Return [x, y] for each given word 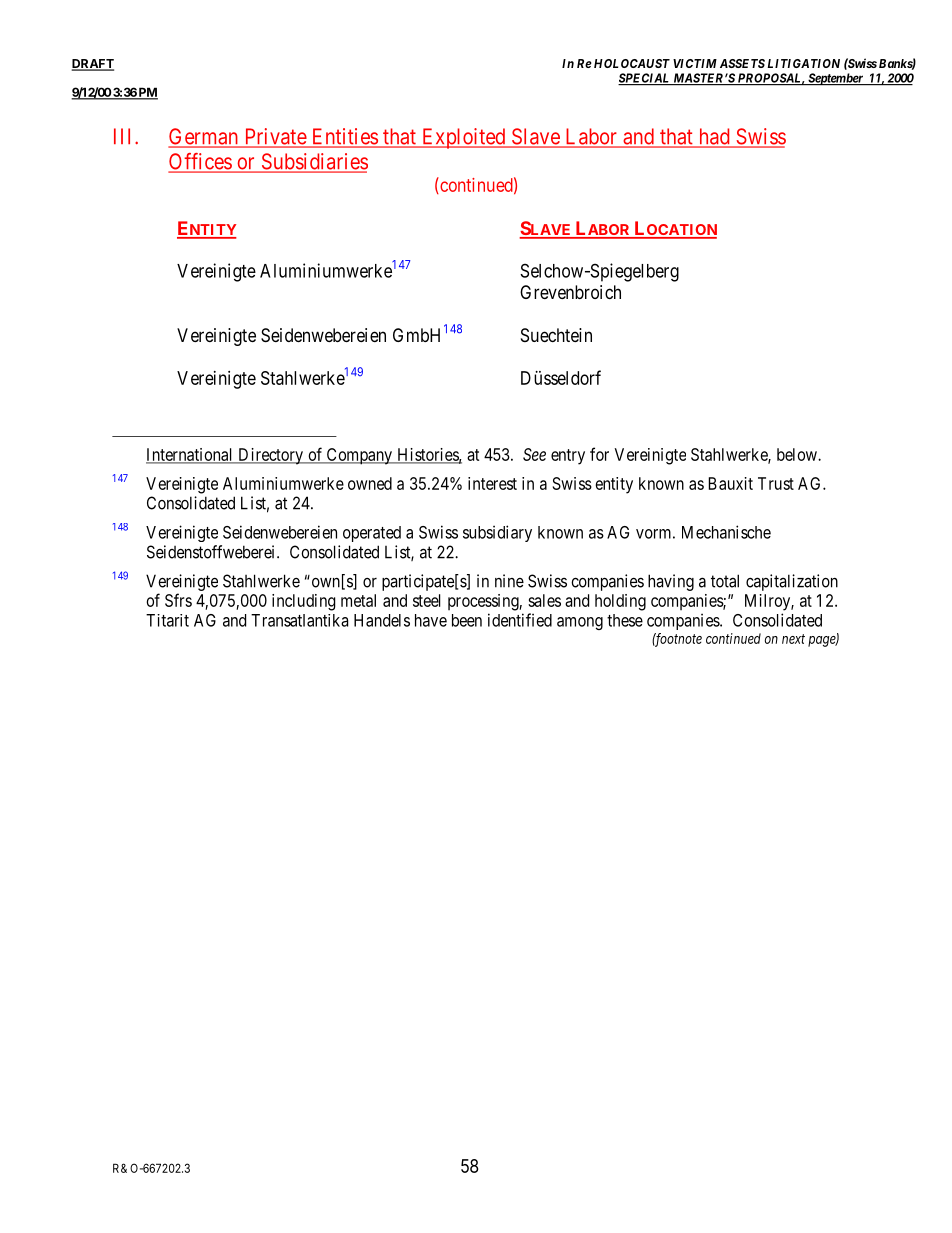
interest [492, 483]
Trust [776, 483]
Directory [271, 456]
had [714, 137]
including [304, 602]
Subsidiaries [313, 162]
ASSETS [742, 63]
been [467, 620]
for [599, 454]
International [191, 455]
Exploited [463, 138]
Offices [200, 162]
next [793, 639]
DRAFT [93, 64]
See [534, 454]
